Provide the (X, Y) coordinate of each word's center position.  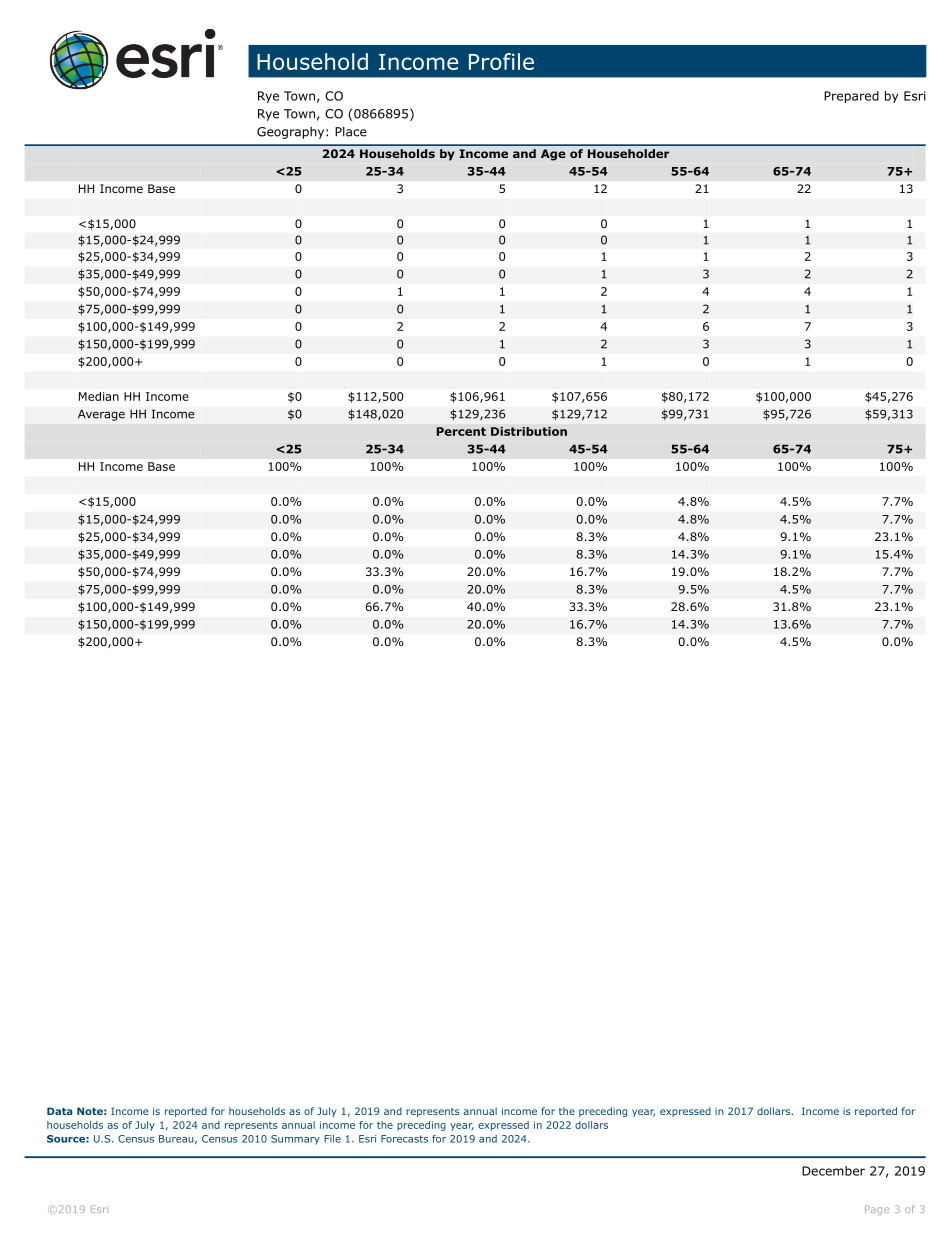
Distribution (529, 431)
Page (877, 1210)
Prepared (851, 97)
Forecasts (404, 1139)
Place (351, 132)
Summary (295, 1140)
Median (99, 396)
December (833, 1171)
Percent (461, 431)
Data (59, 1111)
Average (101, 415)
